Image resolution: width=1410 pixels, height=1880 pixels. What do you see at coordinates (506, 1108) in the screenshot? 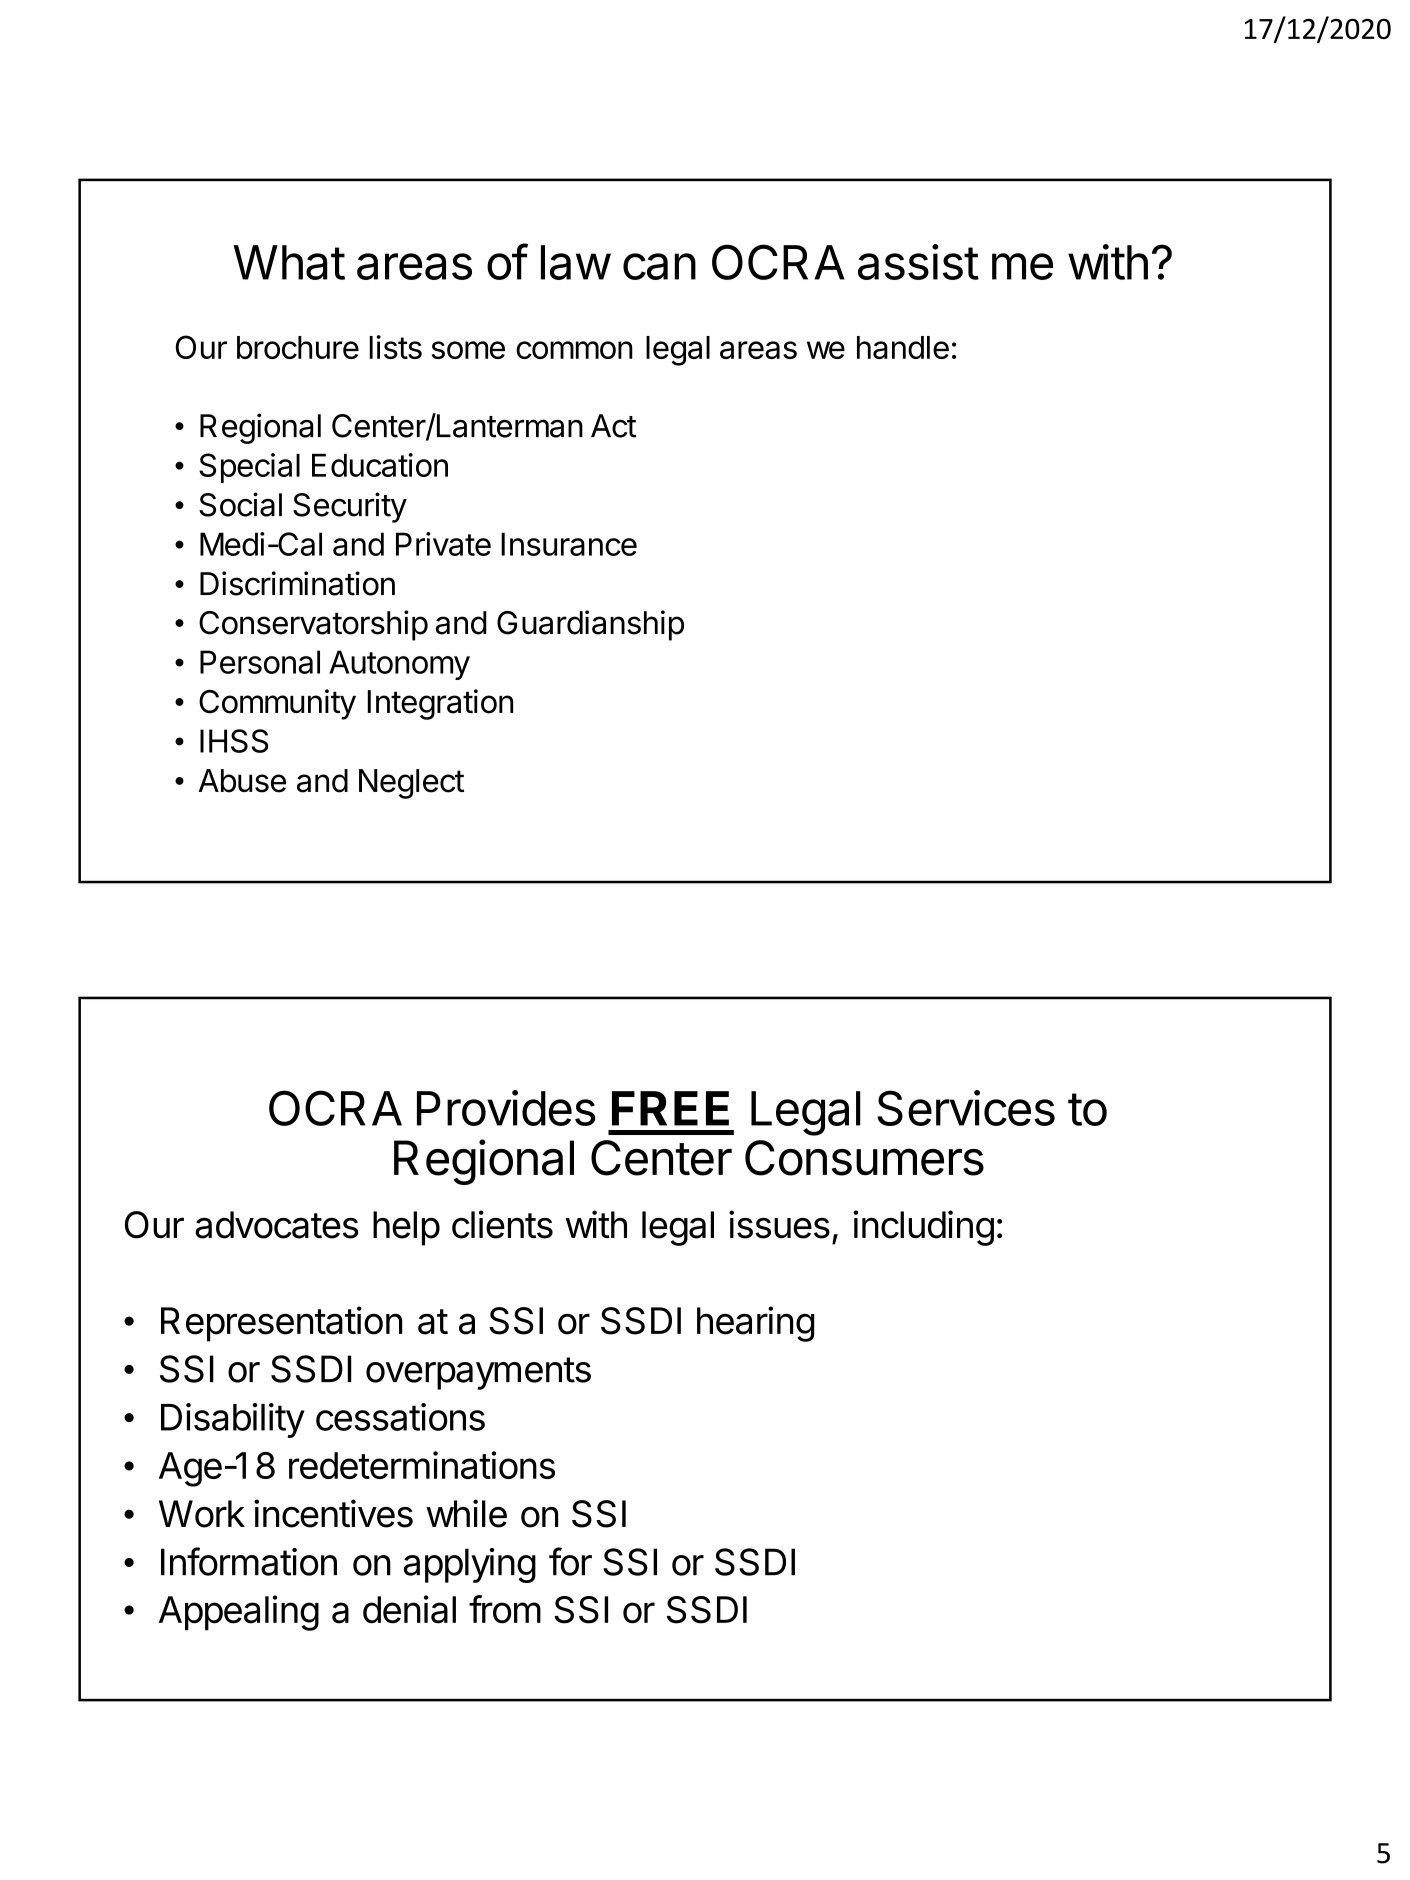
I see `Provides` at bounding box center [506, 1108].
